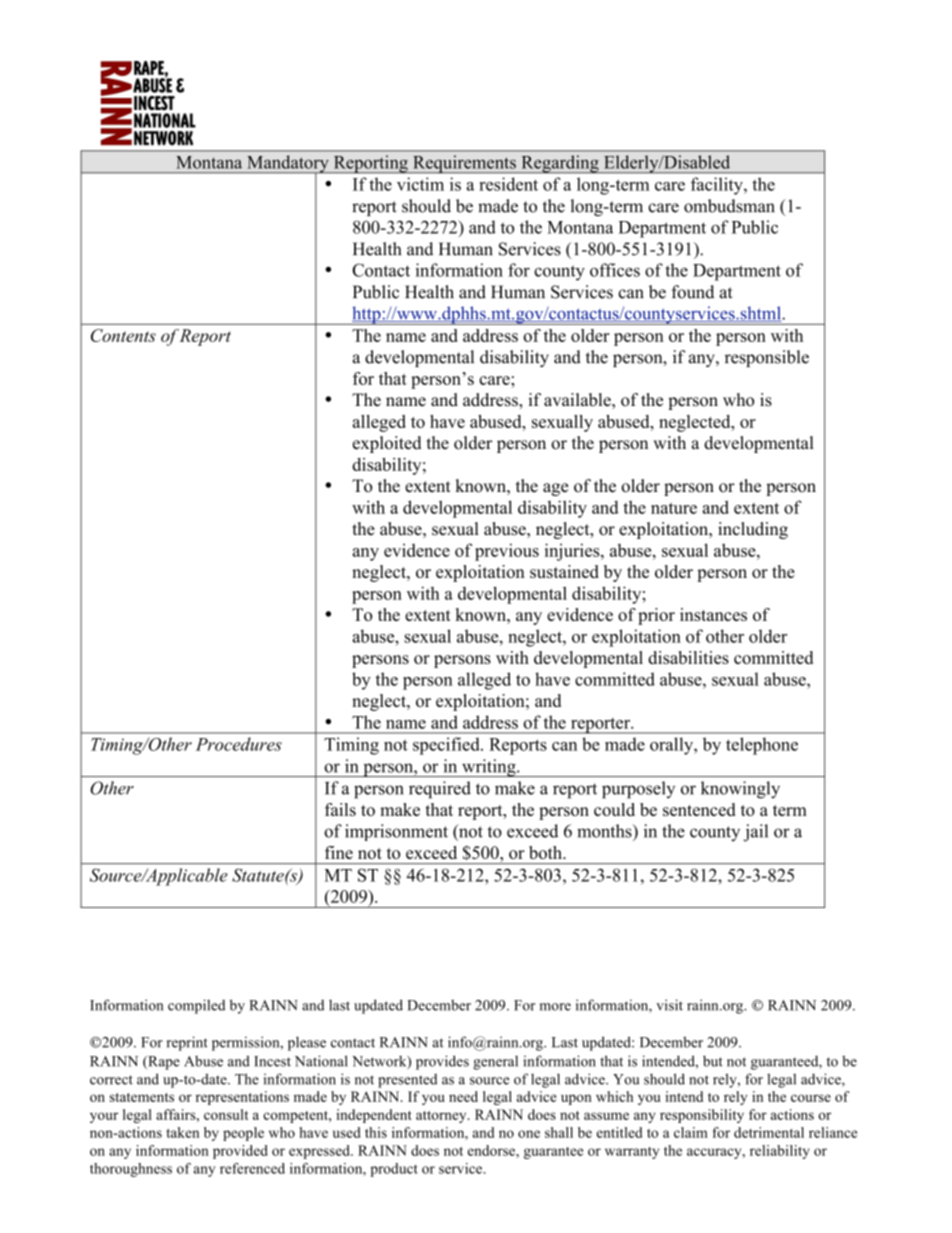 The height and width of the page is (1233, 952). I want to click on ombudsman, so click(729, 206).
